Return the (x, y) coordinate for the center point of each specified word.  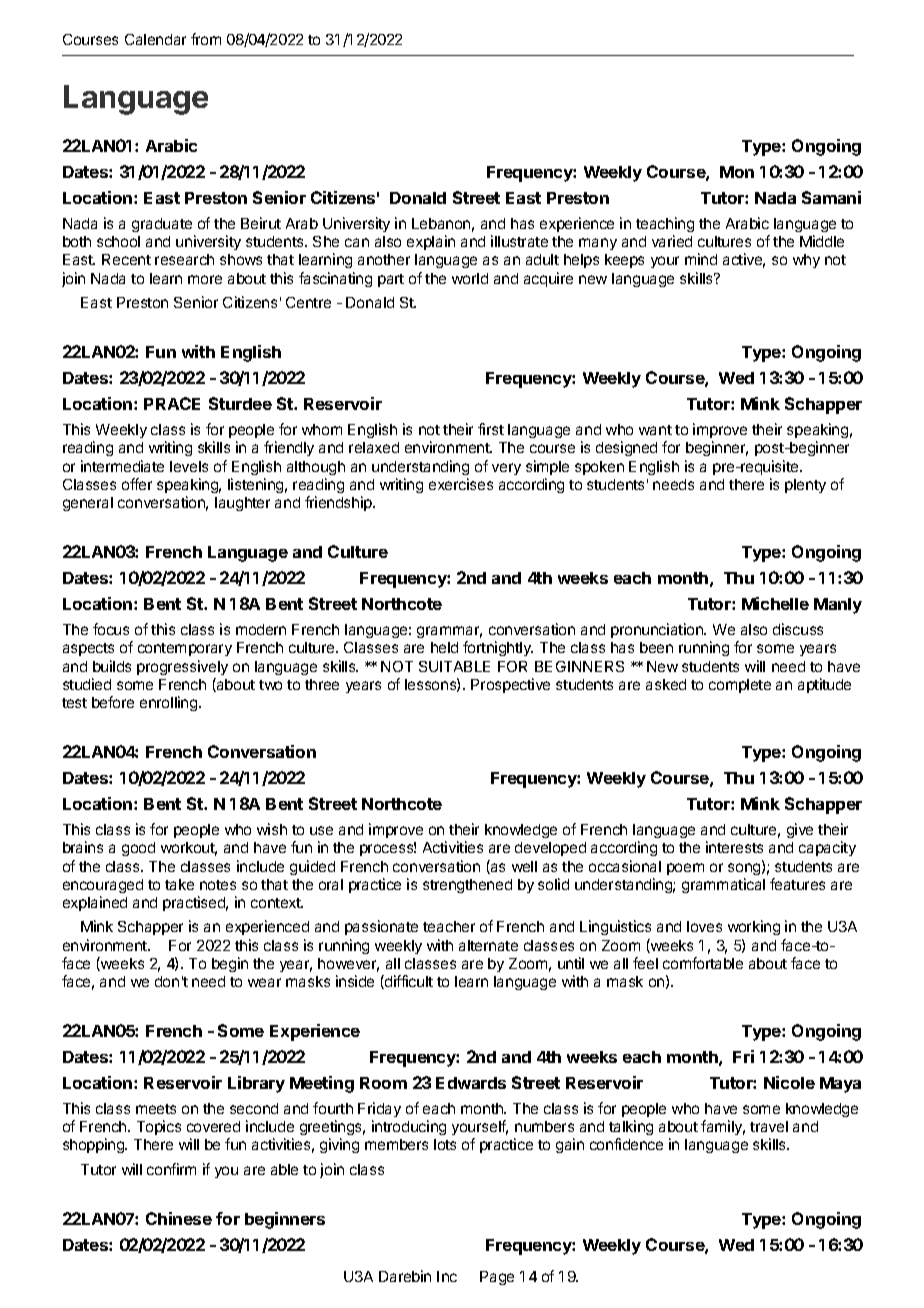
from (206, 39)
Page (497, 1278)
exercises (461, 484)
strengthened (467, 886)
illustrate (519, 241)
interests (734, 847)
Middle (822, 241)
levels (189, 466)
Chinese (179, 1218)
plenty (805, 486)
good (138, 849)
